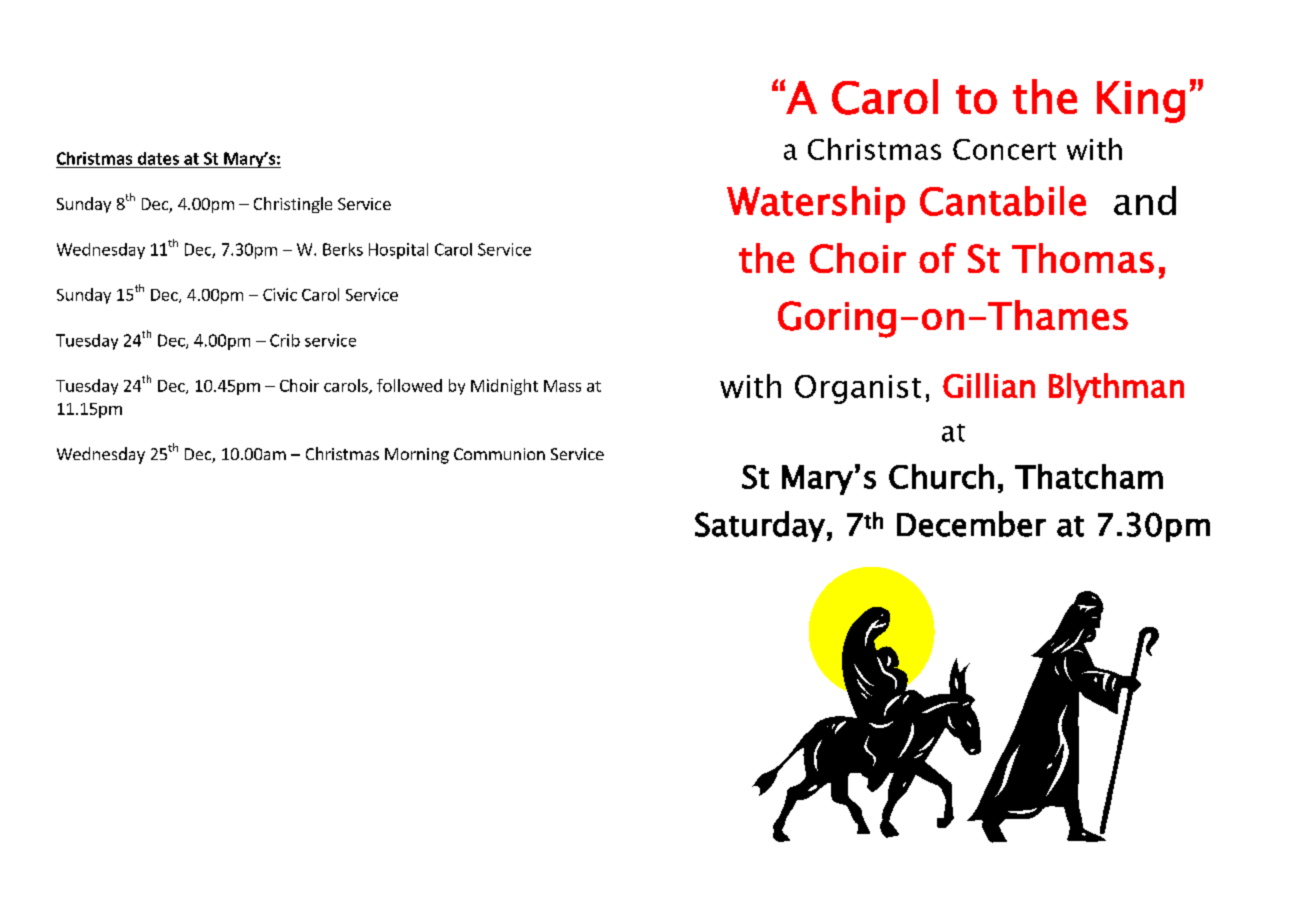  Describe the element at coordinates (417, 456) in the screenshot. I see `Morning` at that location.
